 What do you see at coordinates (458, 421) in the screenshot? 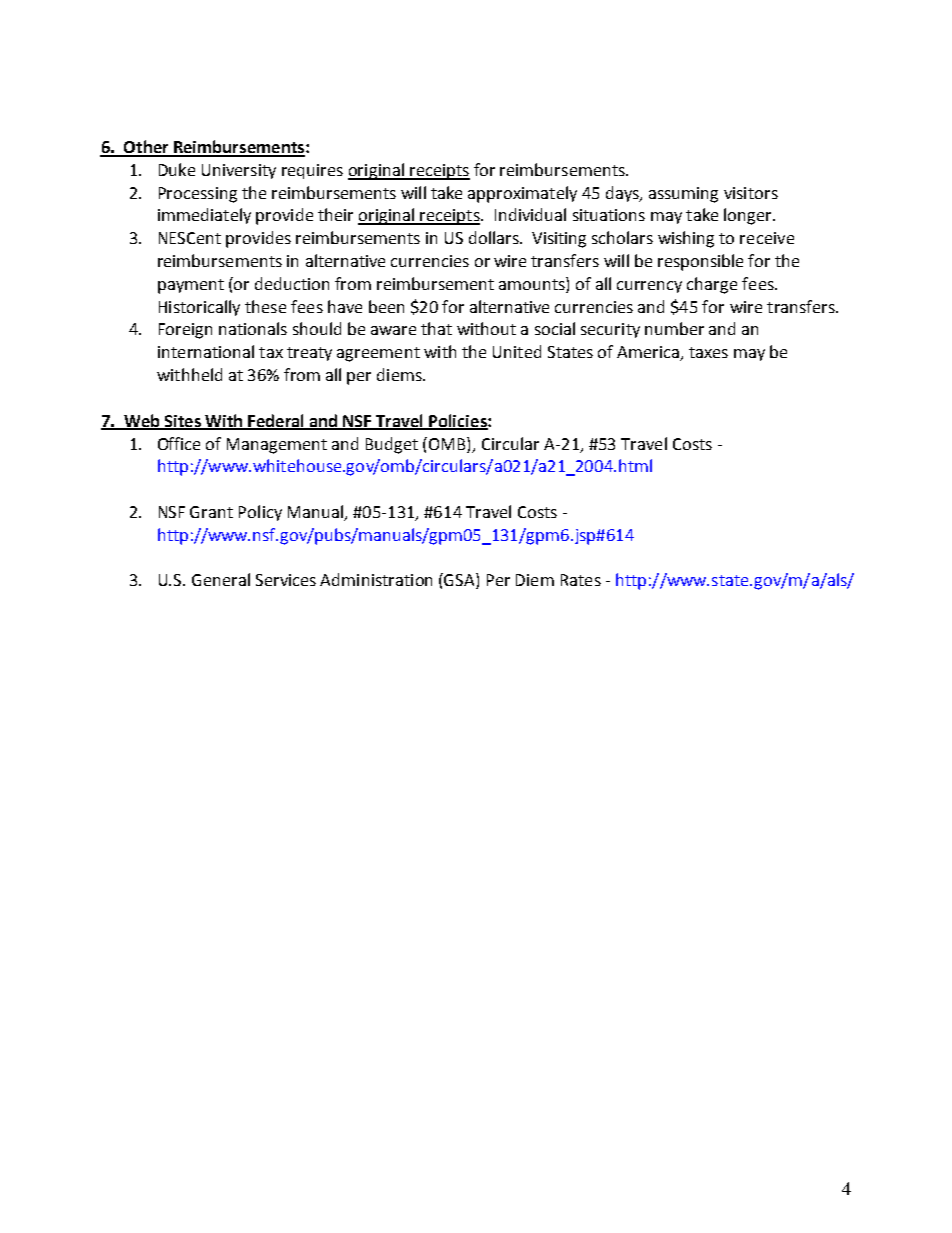
I see `Policies` at bounding box center [458, 421].
